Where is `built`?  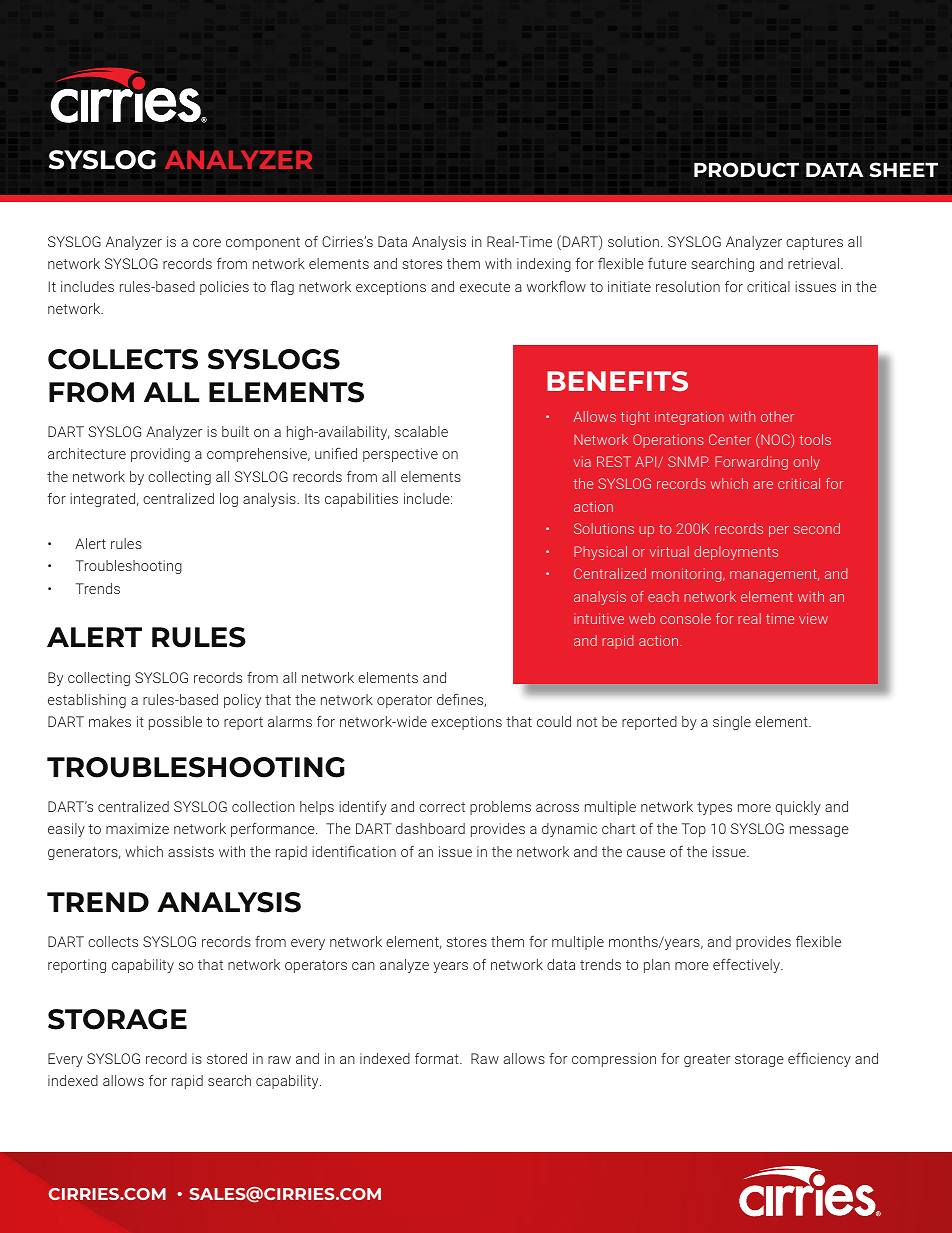 built is located at coordinates (235, 431).
